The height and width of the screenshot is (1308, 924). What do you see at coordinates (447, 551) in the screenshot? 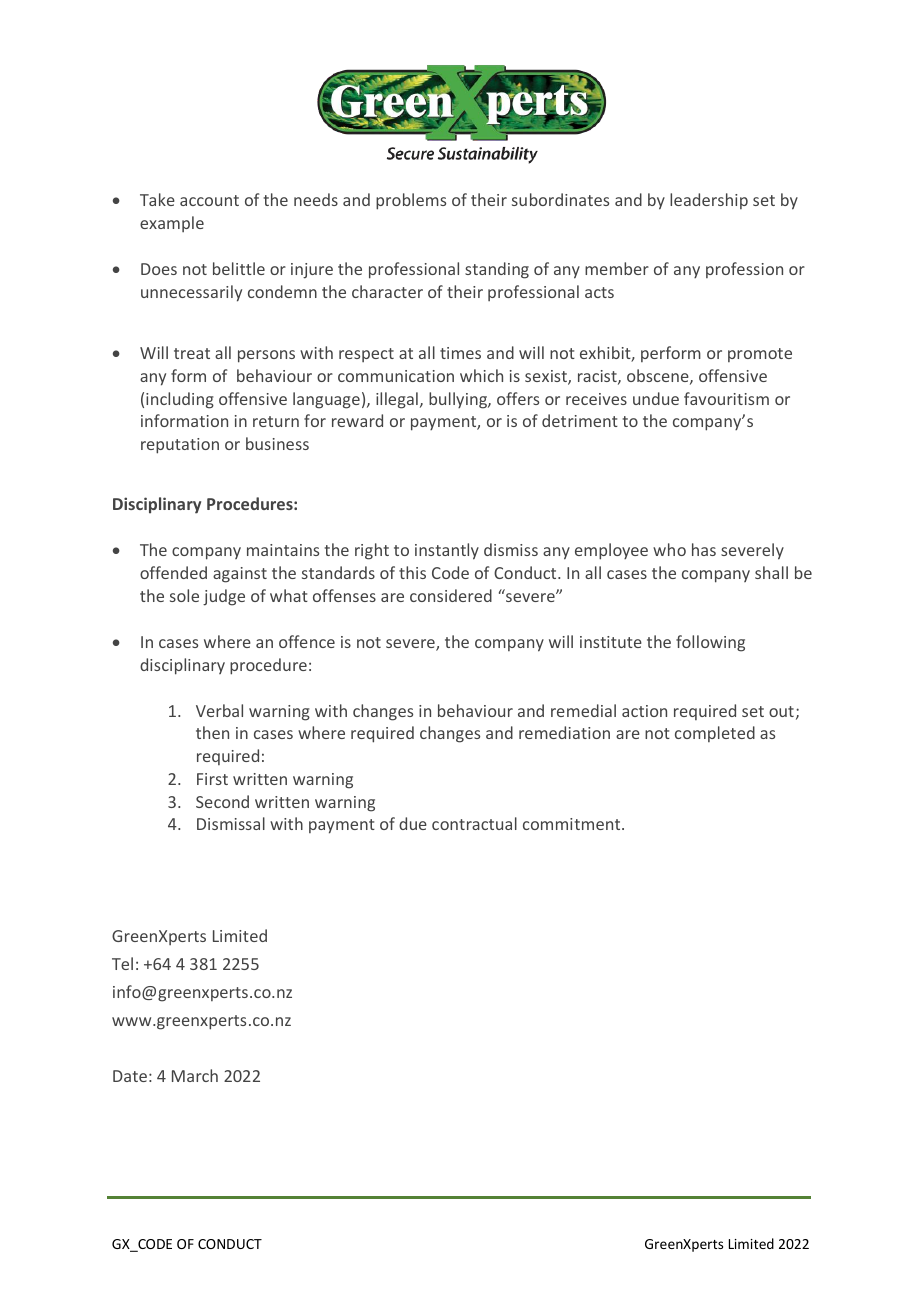
I see `instantly` at bounding box center [447, 551].
